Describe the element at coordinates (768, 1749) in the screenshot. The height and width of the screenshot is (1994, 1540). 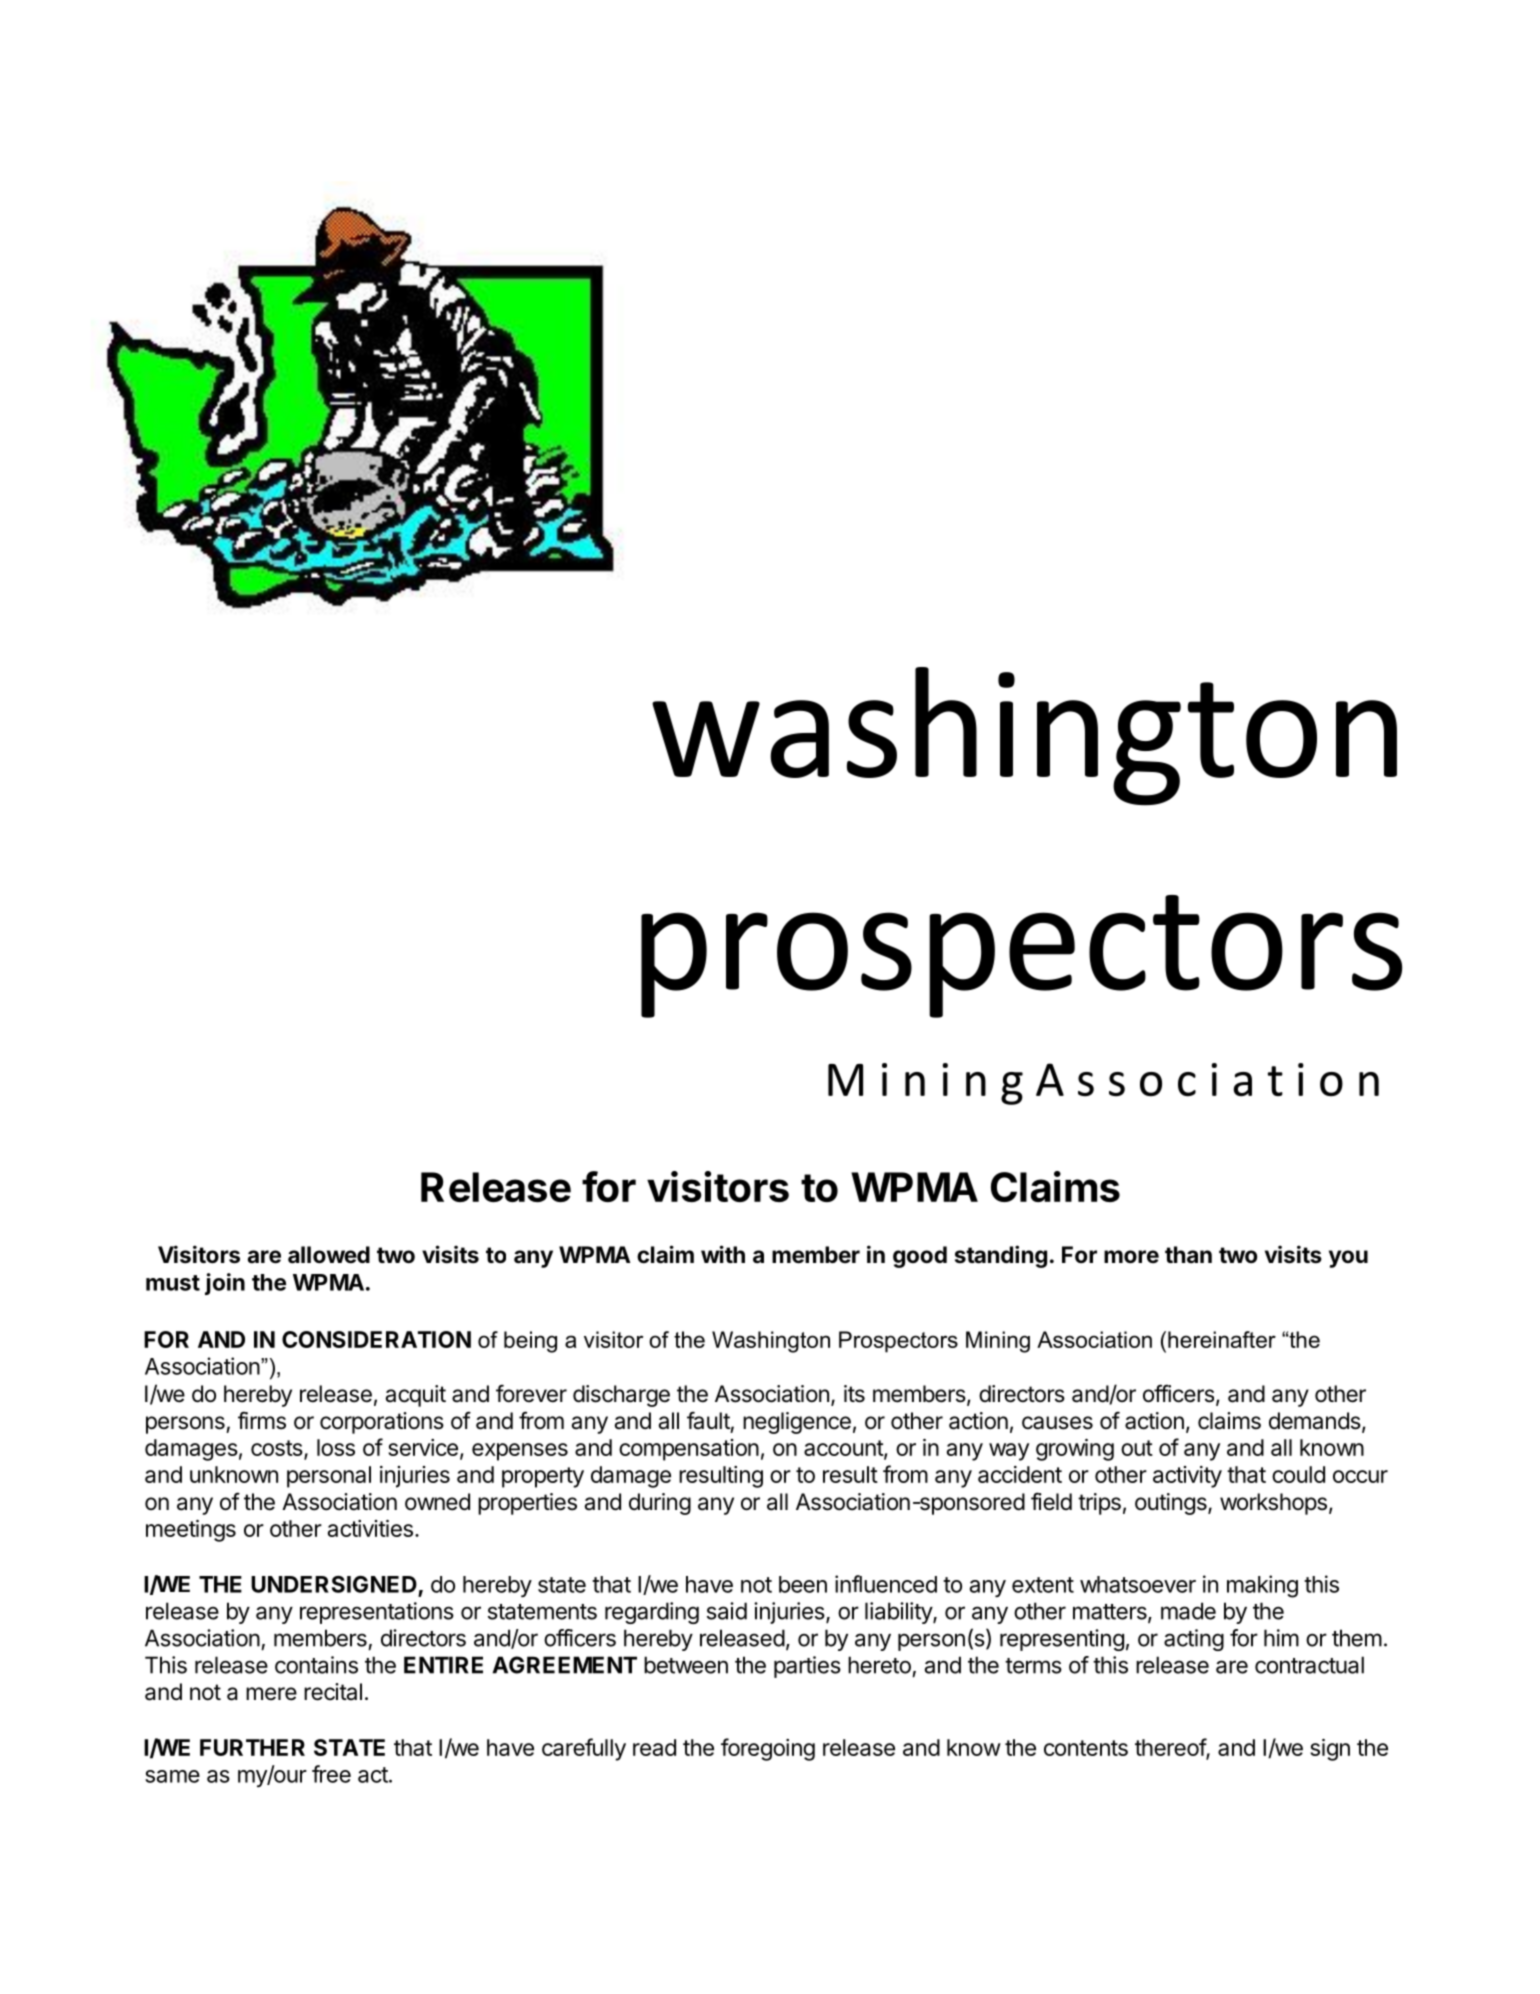
I see `foregoing` at that location.
